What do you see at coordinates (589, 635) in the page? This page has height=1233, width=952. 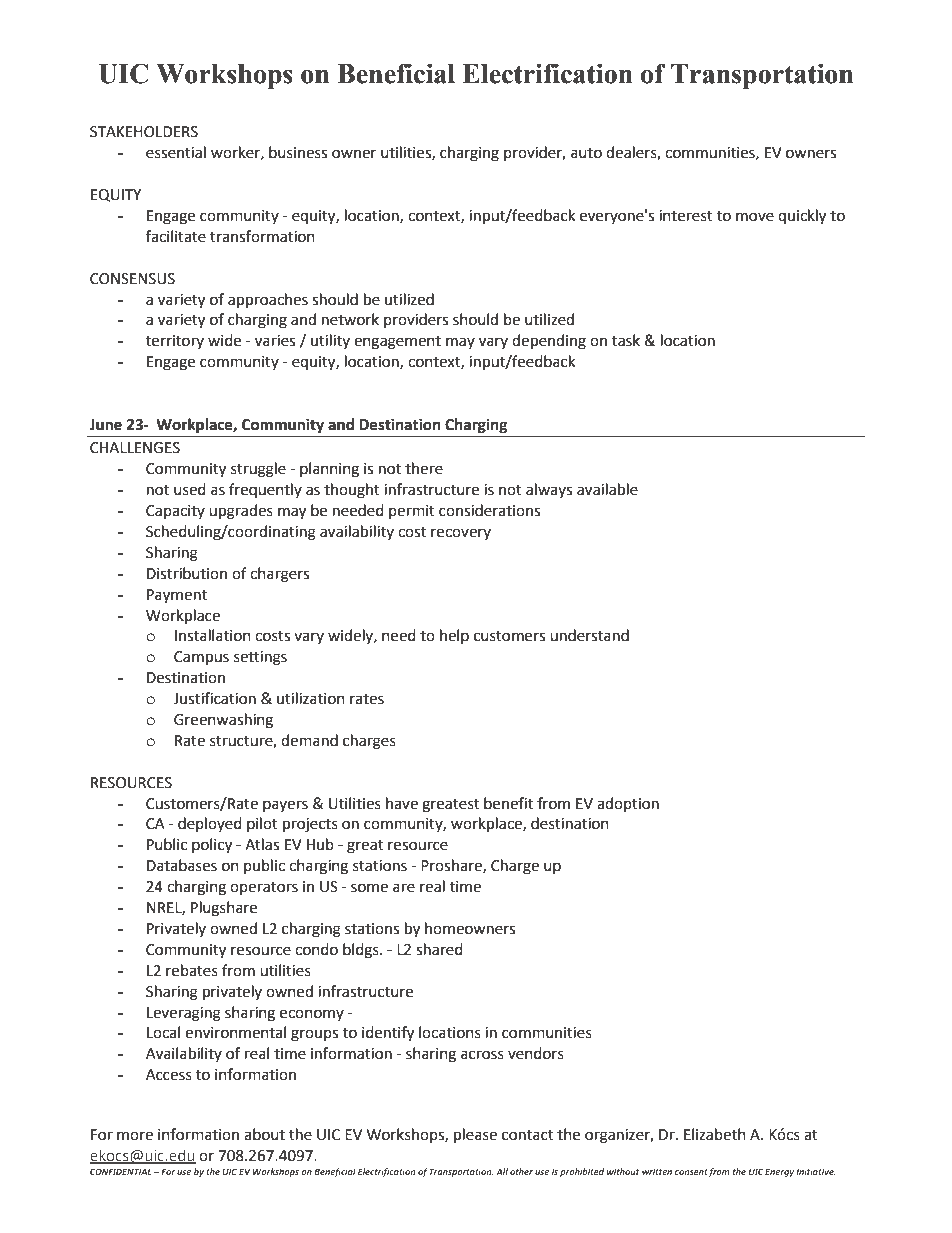 I see `understand` at bounding box center [589, 635].
